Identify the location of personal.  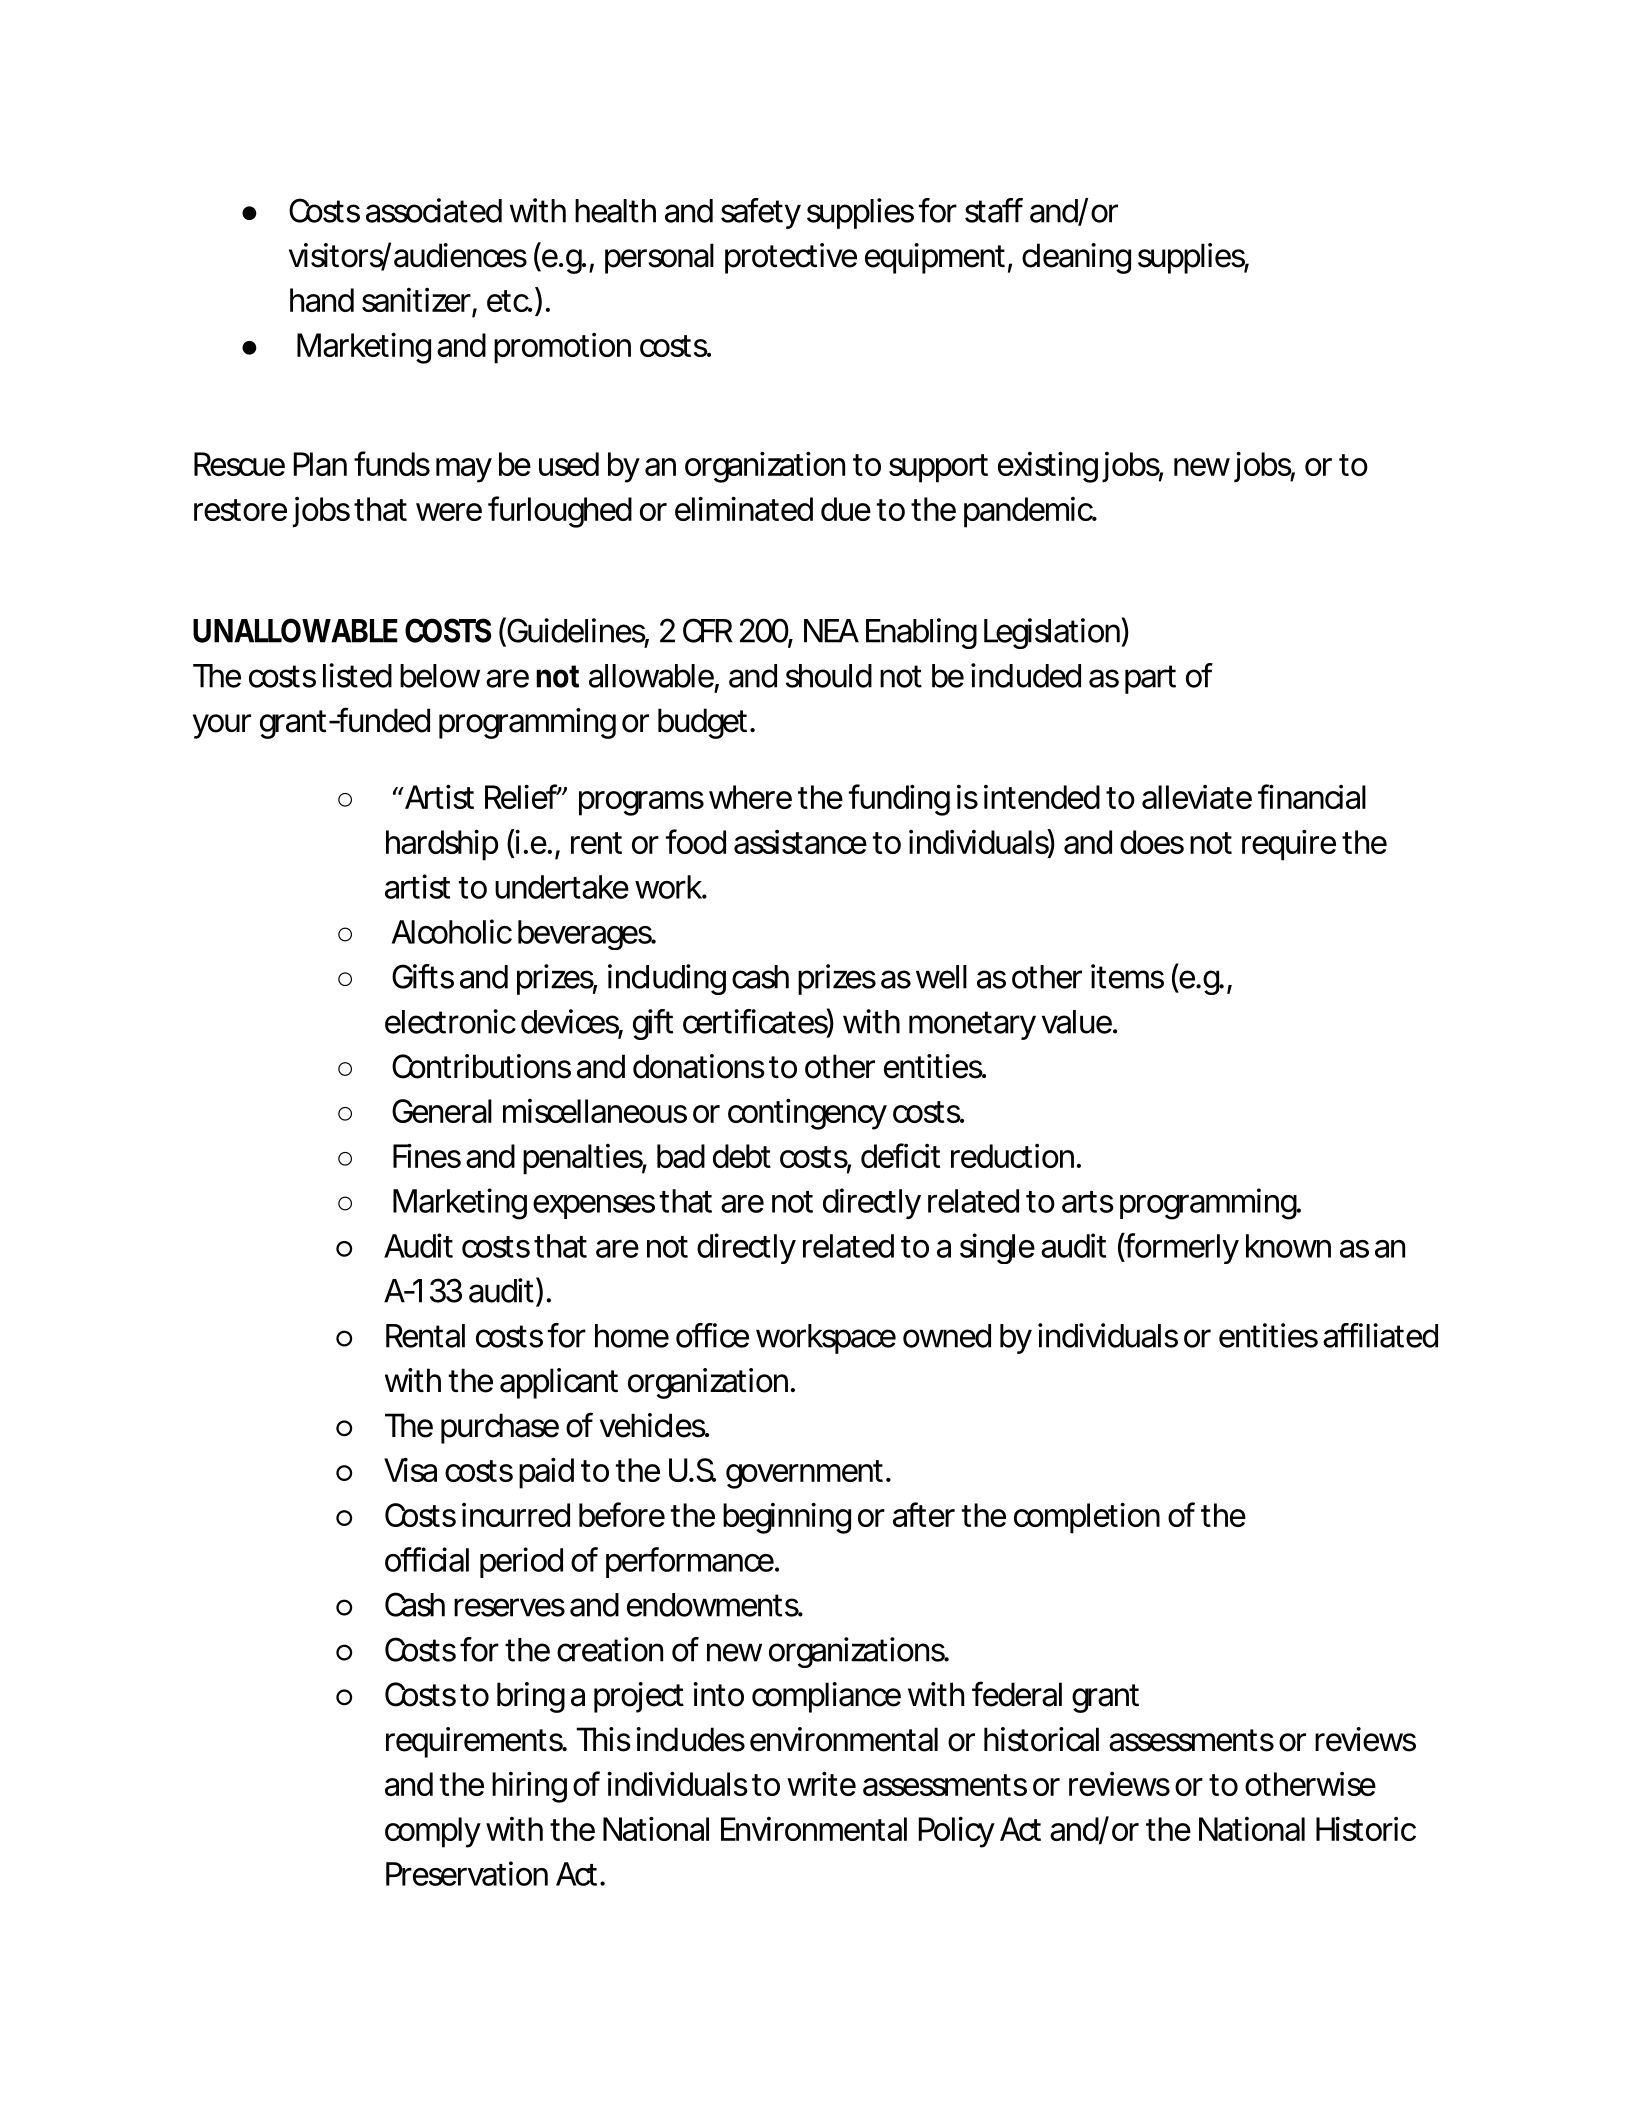
(659, 258).
